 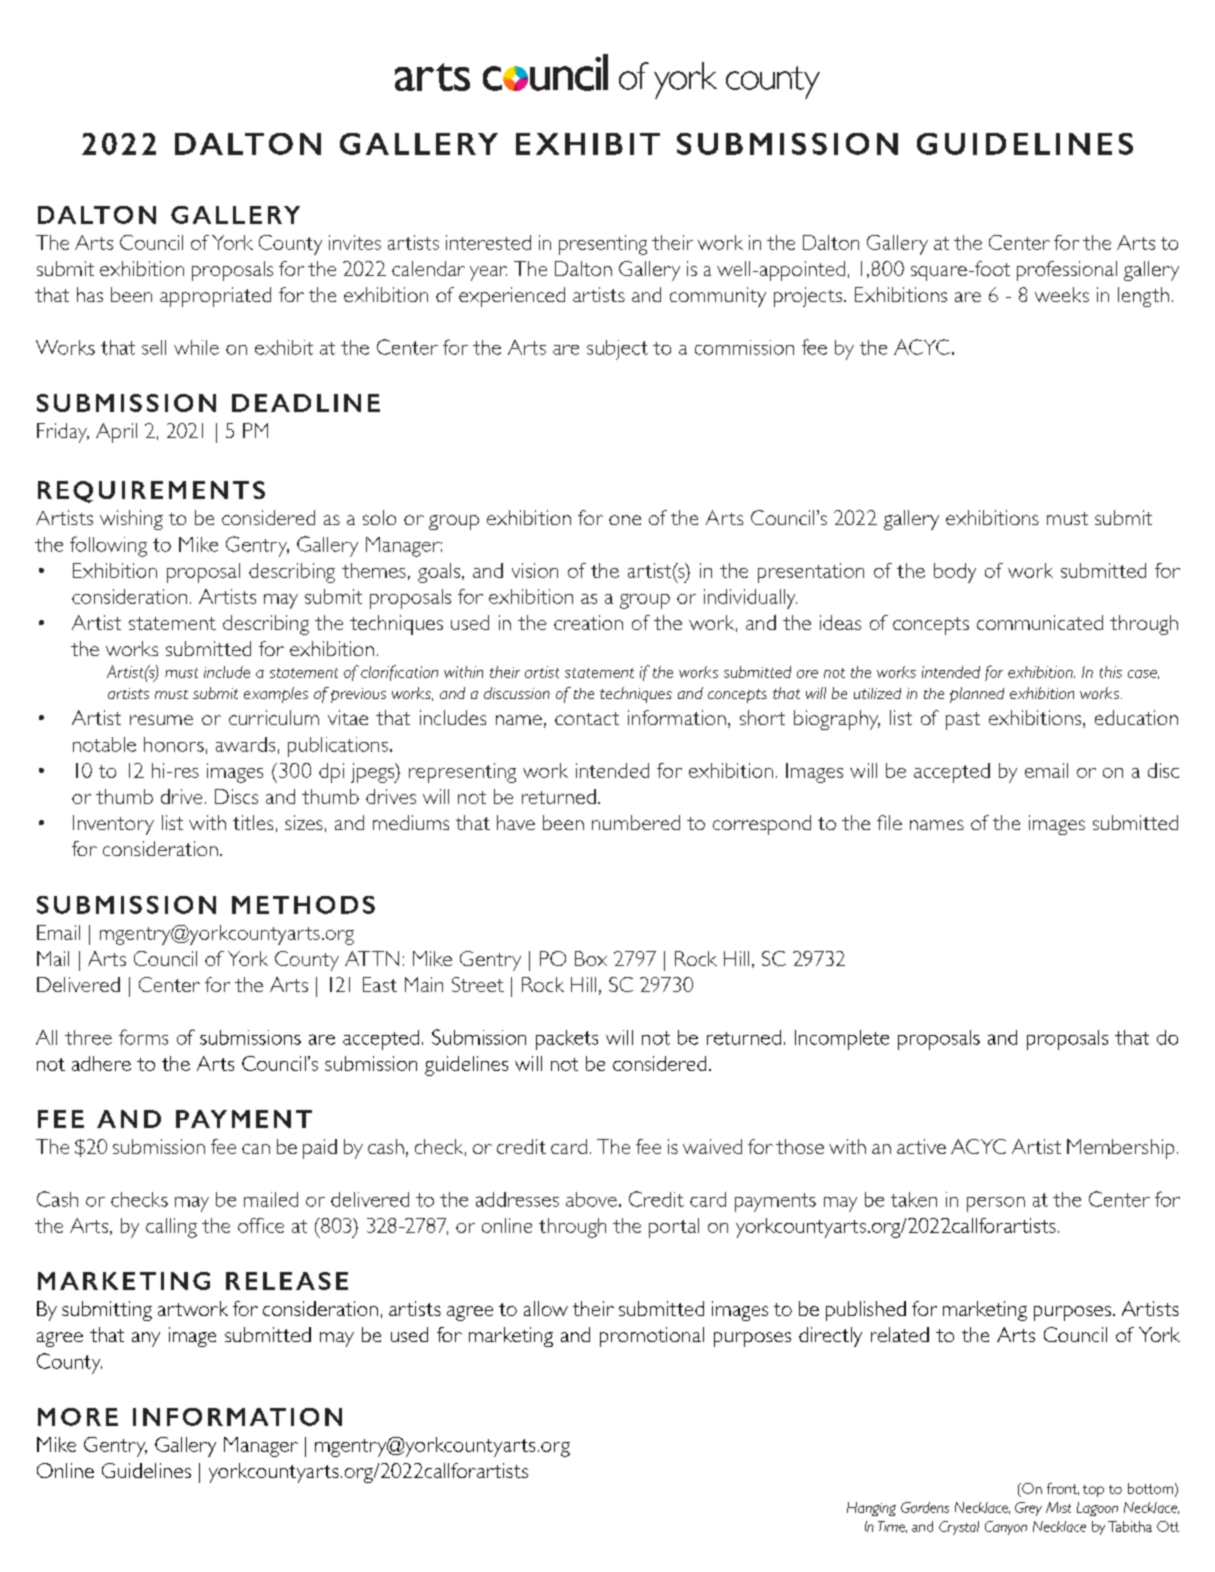 What do you see at coordinates (567, 1040) in the screenshot?
I see `packets` at bounding box center [567, 1040].
